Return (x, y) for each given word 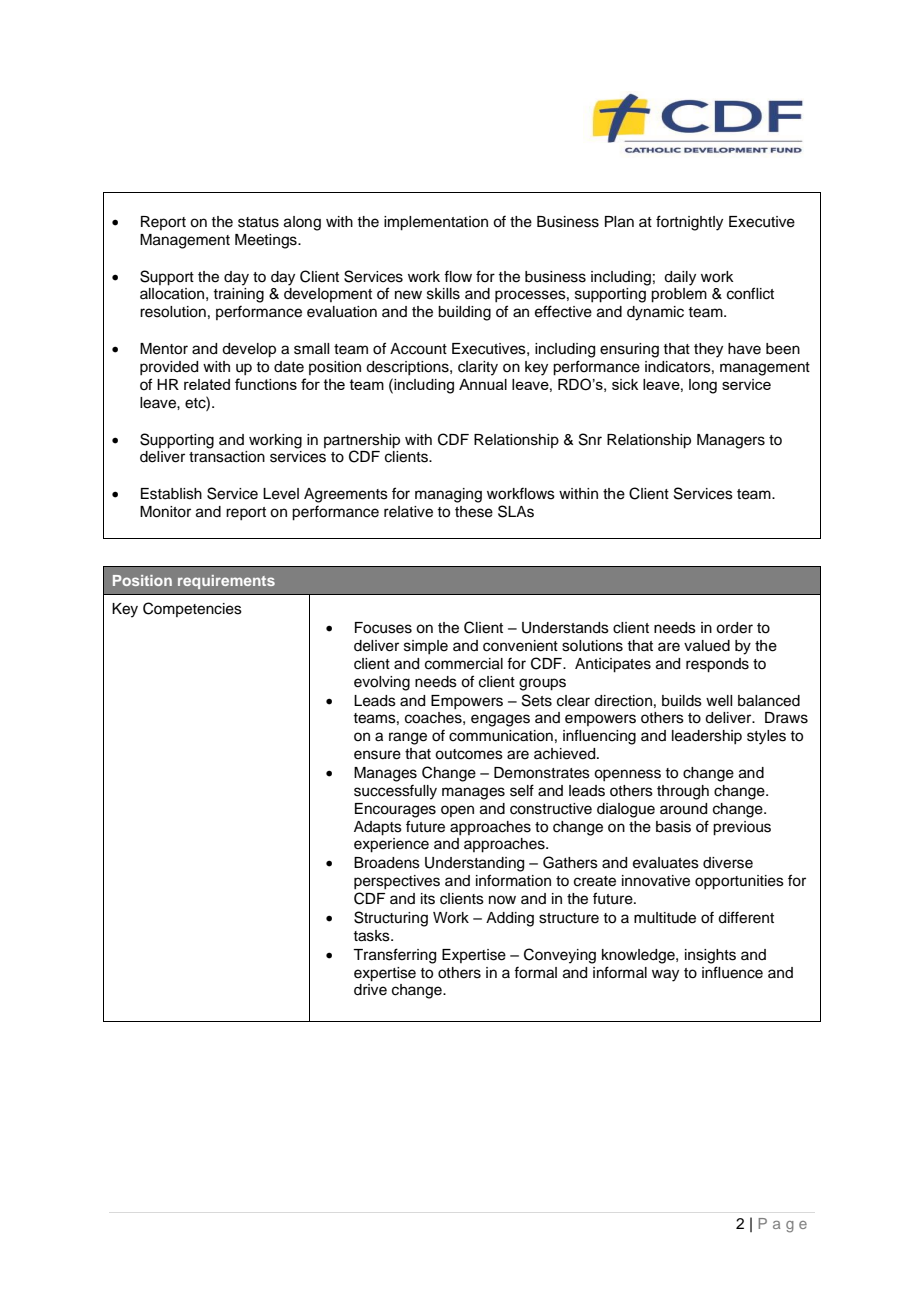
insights (710, 956)
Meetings (267, 241)
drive (370, 990)
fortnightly (689, 223)
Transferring (394, 956)
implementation (436, 223)
